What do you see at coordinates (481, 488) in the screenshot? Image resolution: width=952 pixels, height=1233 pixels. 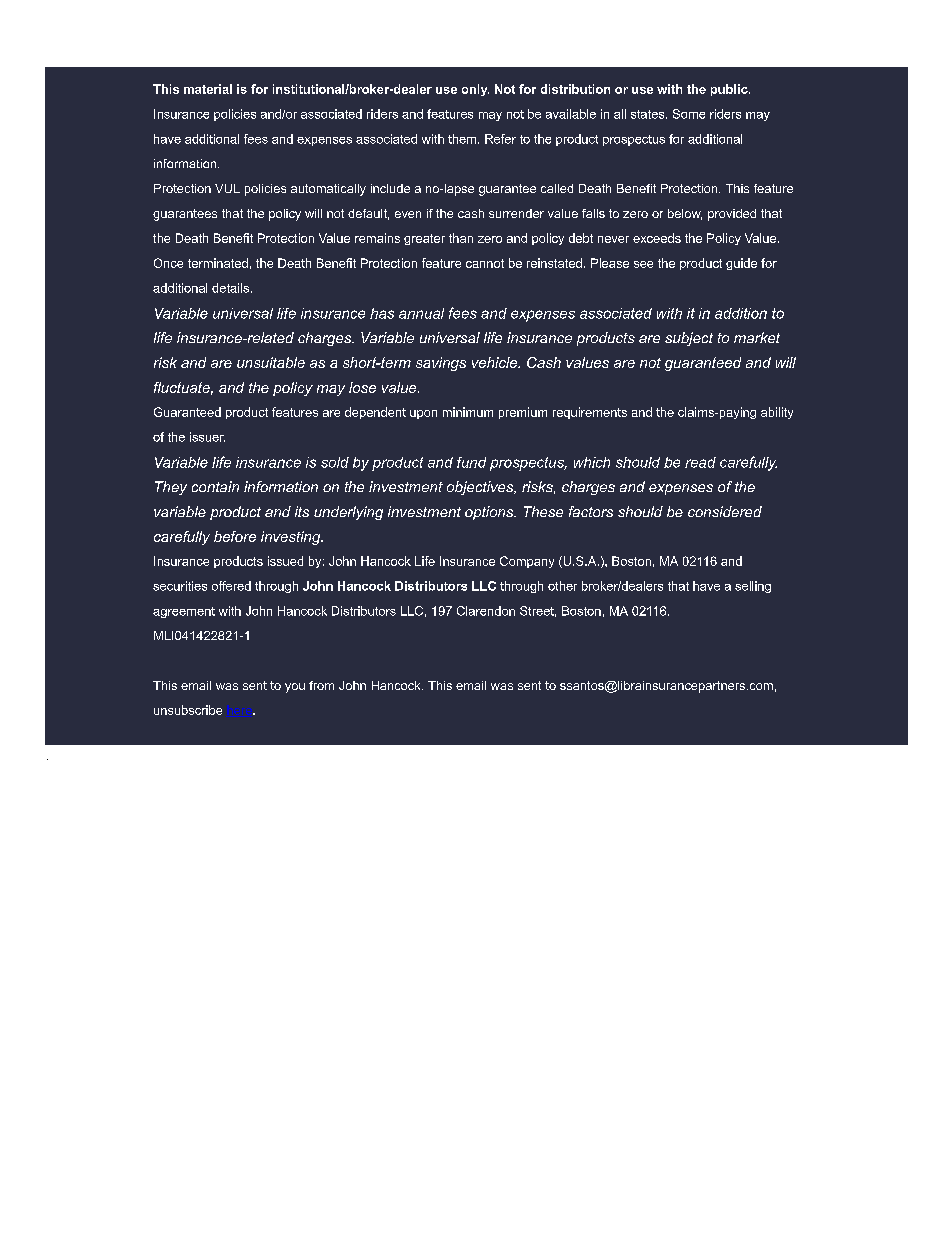 I see `objectives` at bounding box center [481, 488].
